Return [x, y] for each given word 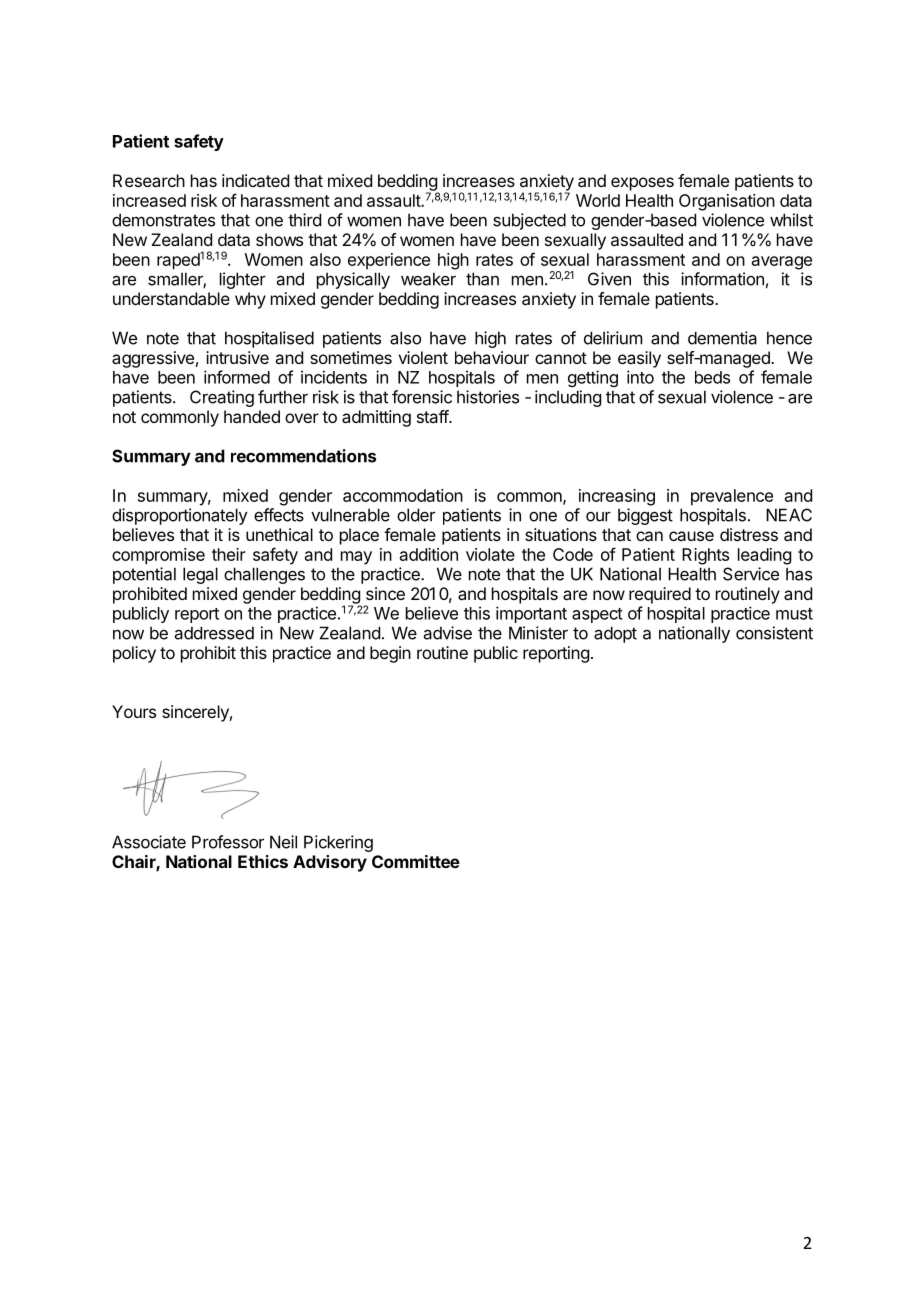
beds [712, 377]
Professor [228, 842]
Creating [222, 398]
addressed [214, 633]
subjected [529, 221]
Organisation [727, 202]
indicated [255, 180]
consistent [774, 633]
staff [433, 416]
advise [448, 633]
